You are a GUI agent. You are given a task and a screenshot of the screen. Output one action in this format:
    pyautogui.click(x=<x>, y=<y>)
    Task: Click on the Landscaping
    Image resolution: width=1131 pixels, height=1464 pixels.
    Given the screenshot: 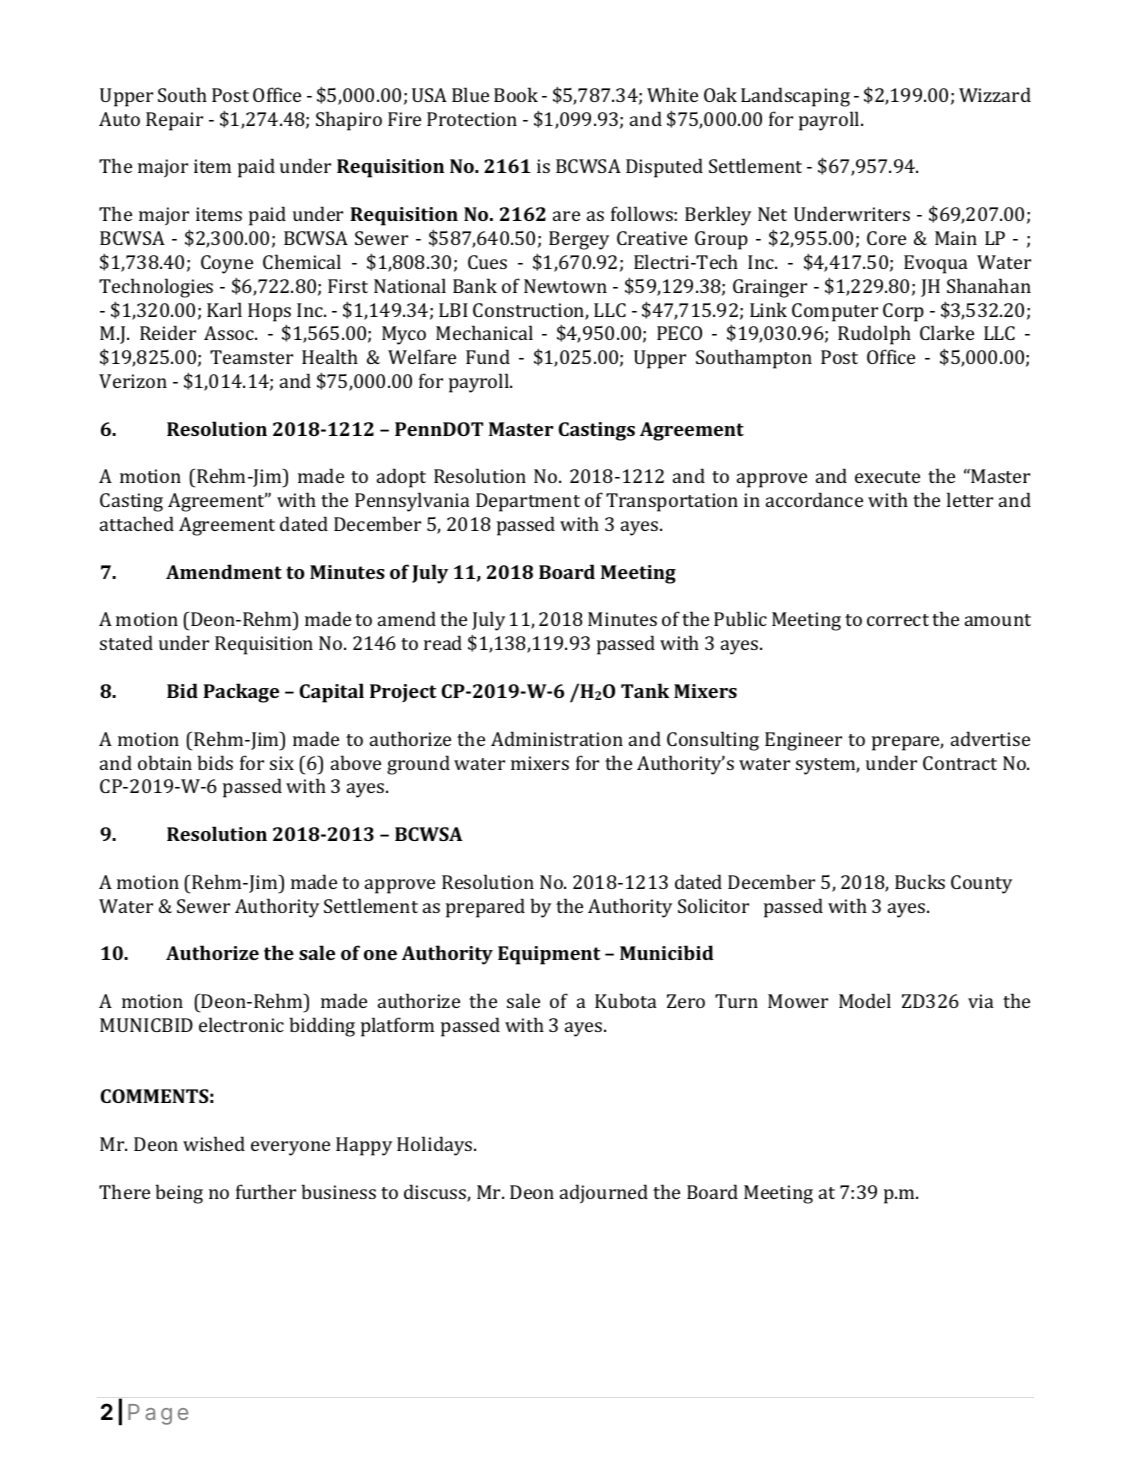 What is the action you would take?
    pyautogui.click(x=795, y=97)
